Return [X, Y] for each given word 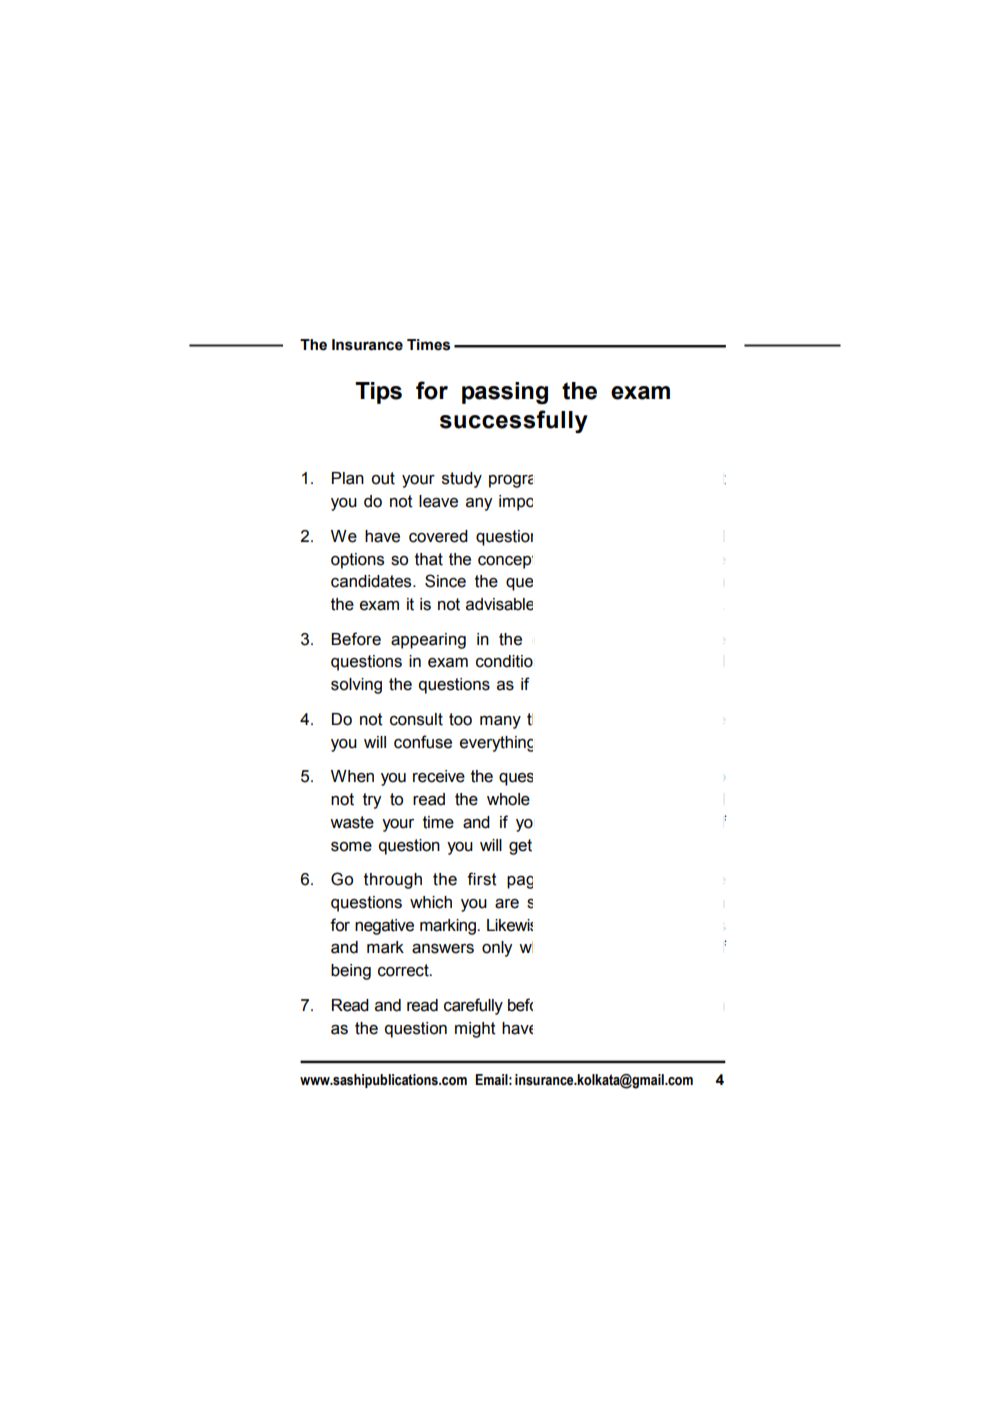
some [351, 847]
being [351, 972]
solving [356, 686]
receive [439, 776]
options [357, 561]
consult [416, 719]
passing [505, 393]
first [482, 879]
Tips [378, 393]
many [500, 722]
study [462, 480]
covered [438, 536]
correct [404, 970]
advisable [499, 604]
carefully [473, 1006]
